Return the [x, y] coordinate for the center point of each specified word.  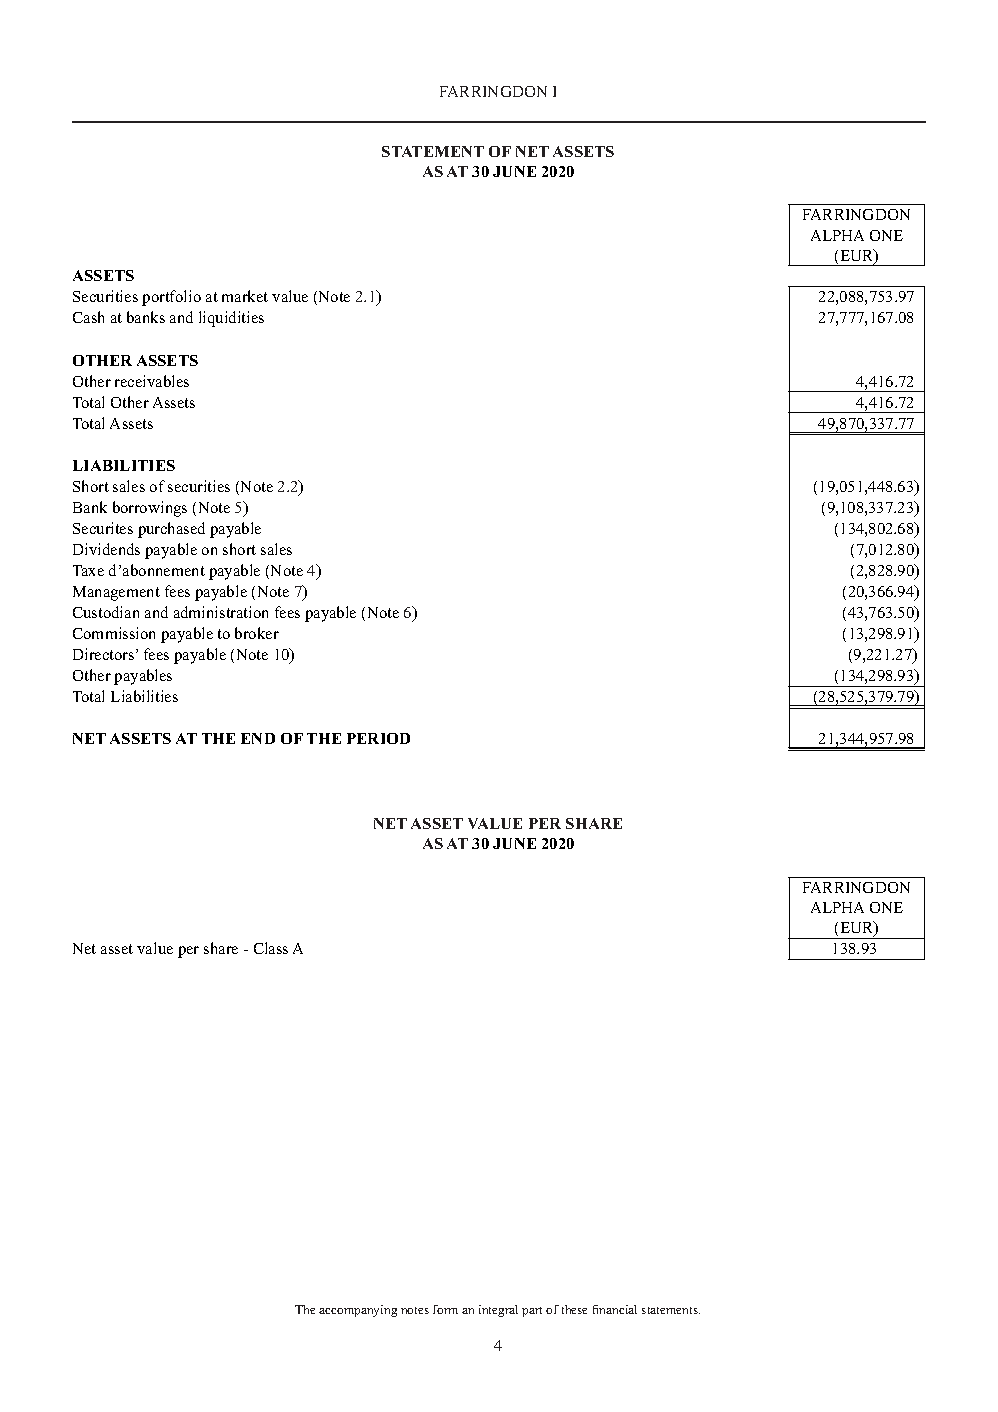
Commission [114, 633]
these [574, 1309]
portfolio [171, 298]
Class [271, 948]
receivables [152, 381]
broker [257, 633]
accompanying [358, 1311]
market [245, 296]
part [532, 1312]
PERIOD [378, 738]
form [445, 1309]
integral [498, 1311]
